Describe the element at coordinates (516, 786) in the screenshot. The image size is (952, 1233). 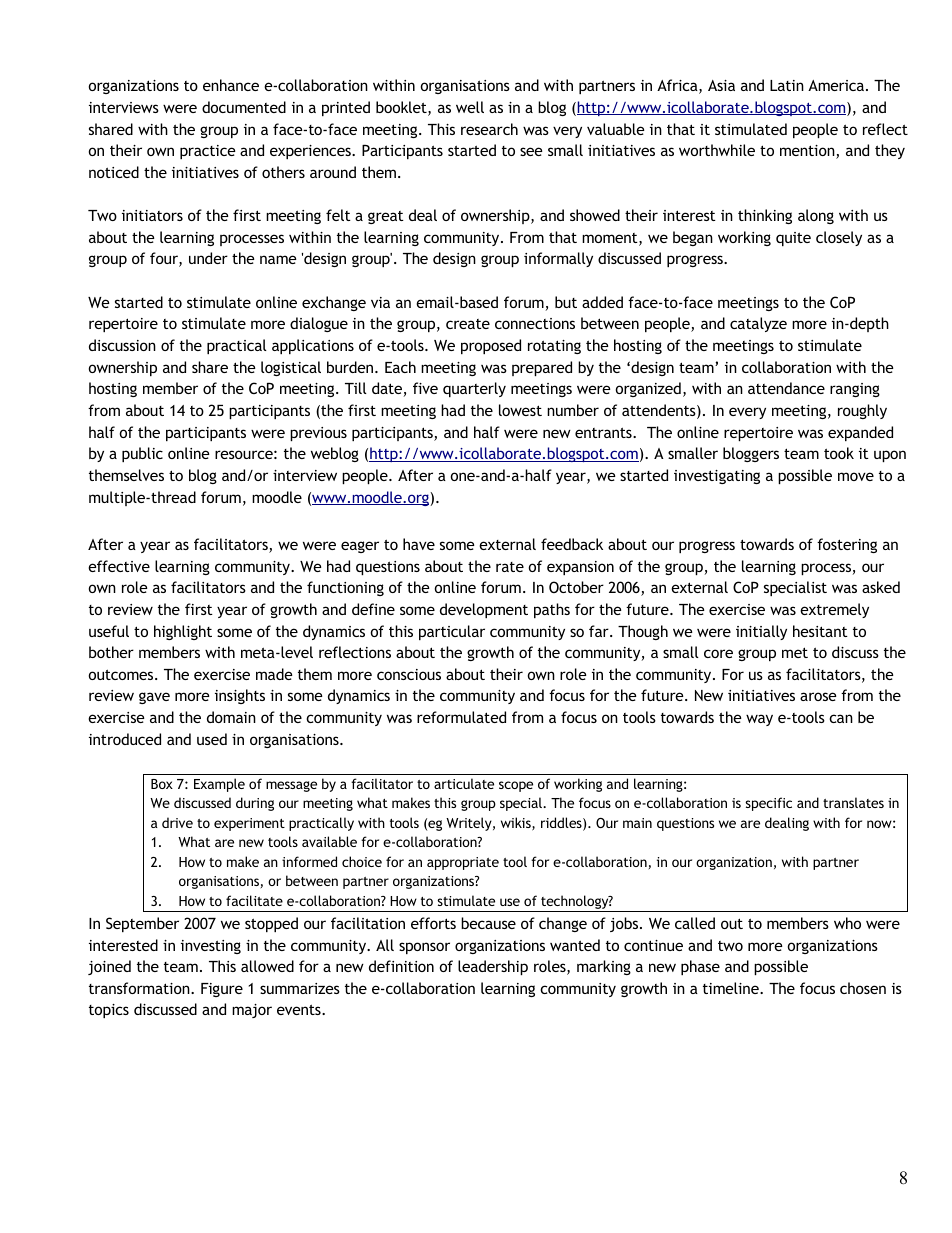
I see `scope` at that location.
